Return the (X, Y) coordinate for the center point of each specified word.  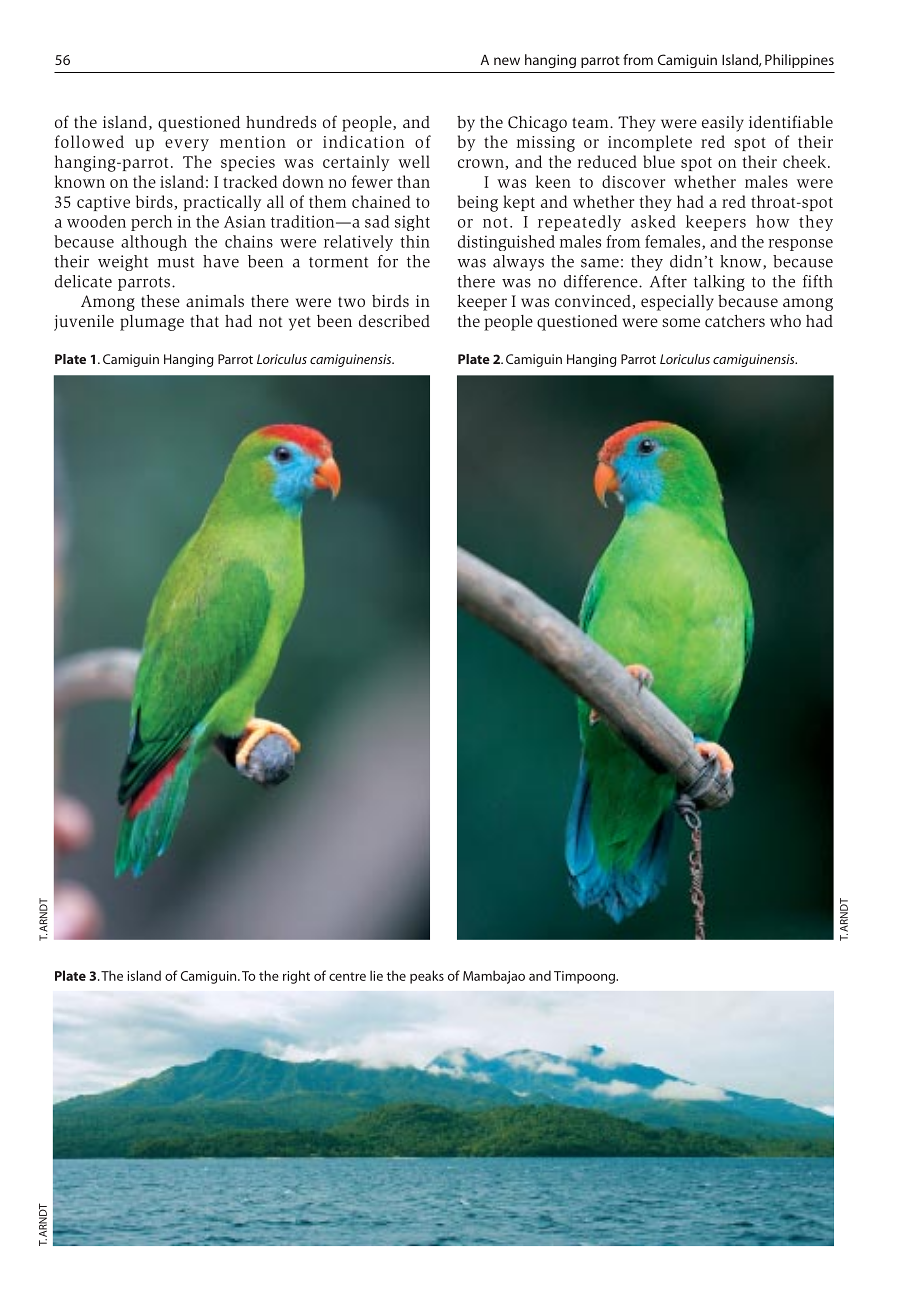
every (187, 145)
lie (376, 975)
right (296, 977)
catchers (735, 321)
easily (723, 124)
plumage (152, 323)
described (394, 321)
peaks (427, 977)
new (507, 61)
